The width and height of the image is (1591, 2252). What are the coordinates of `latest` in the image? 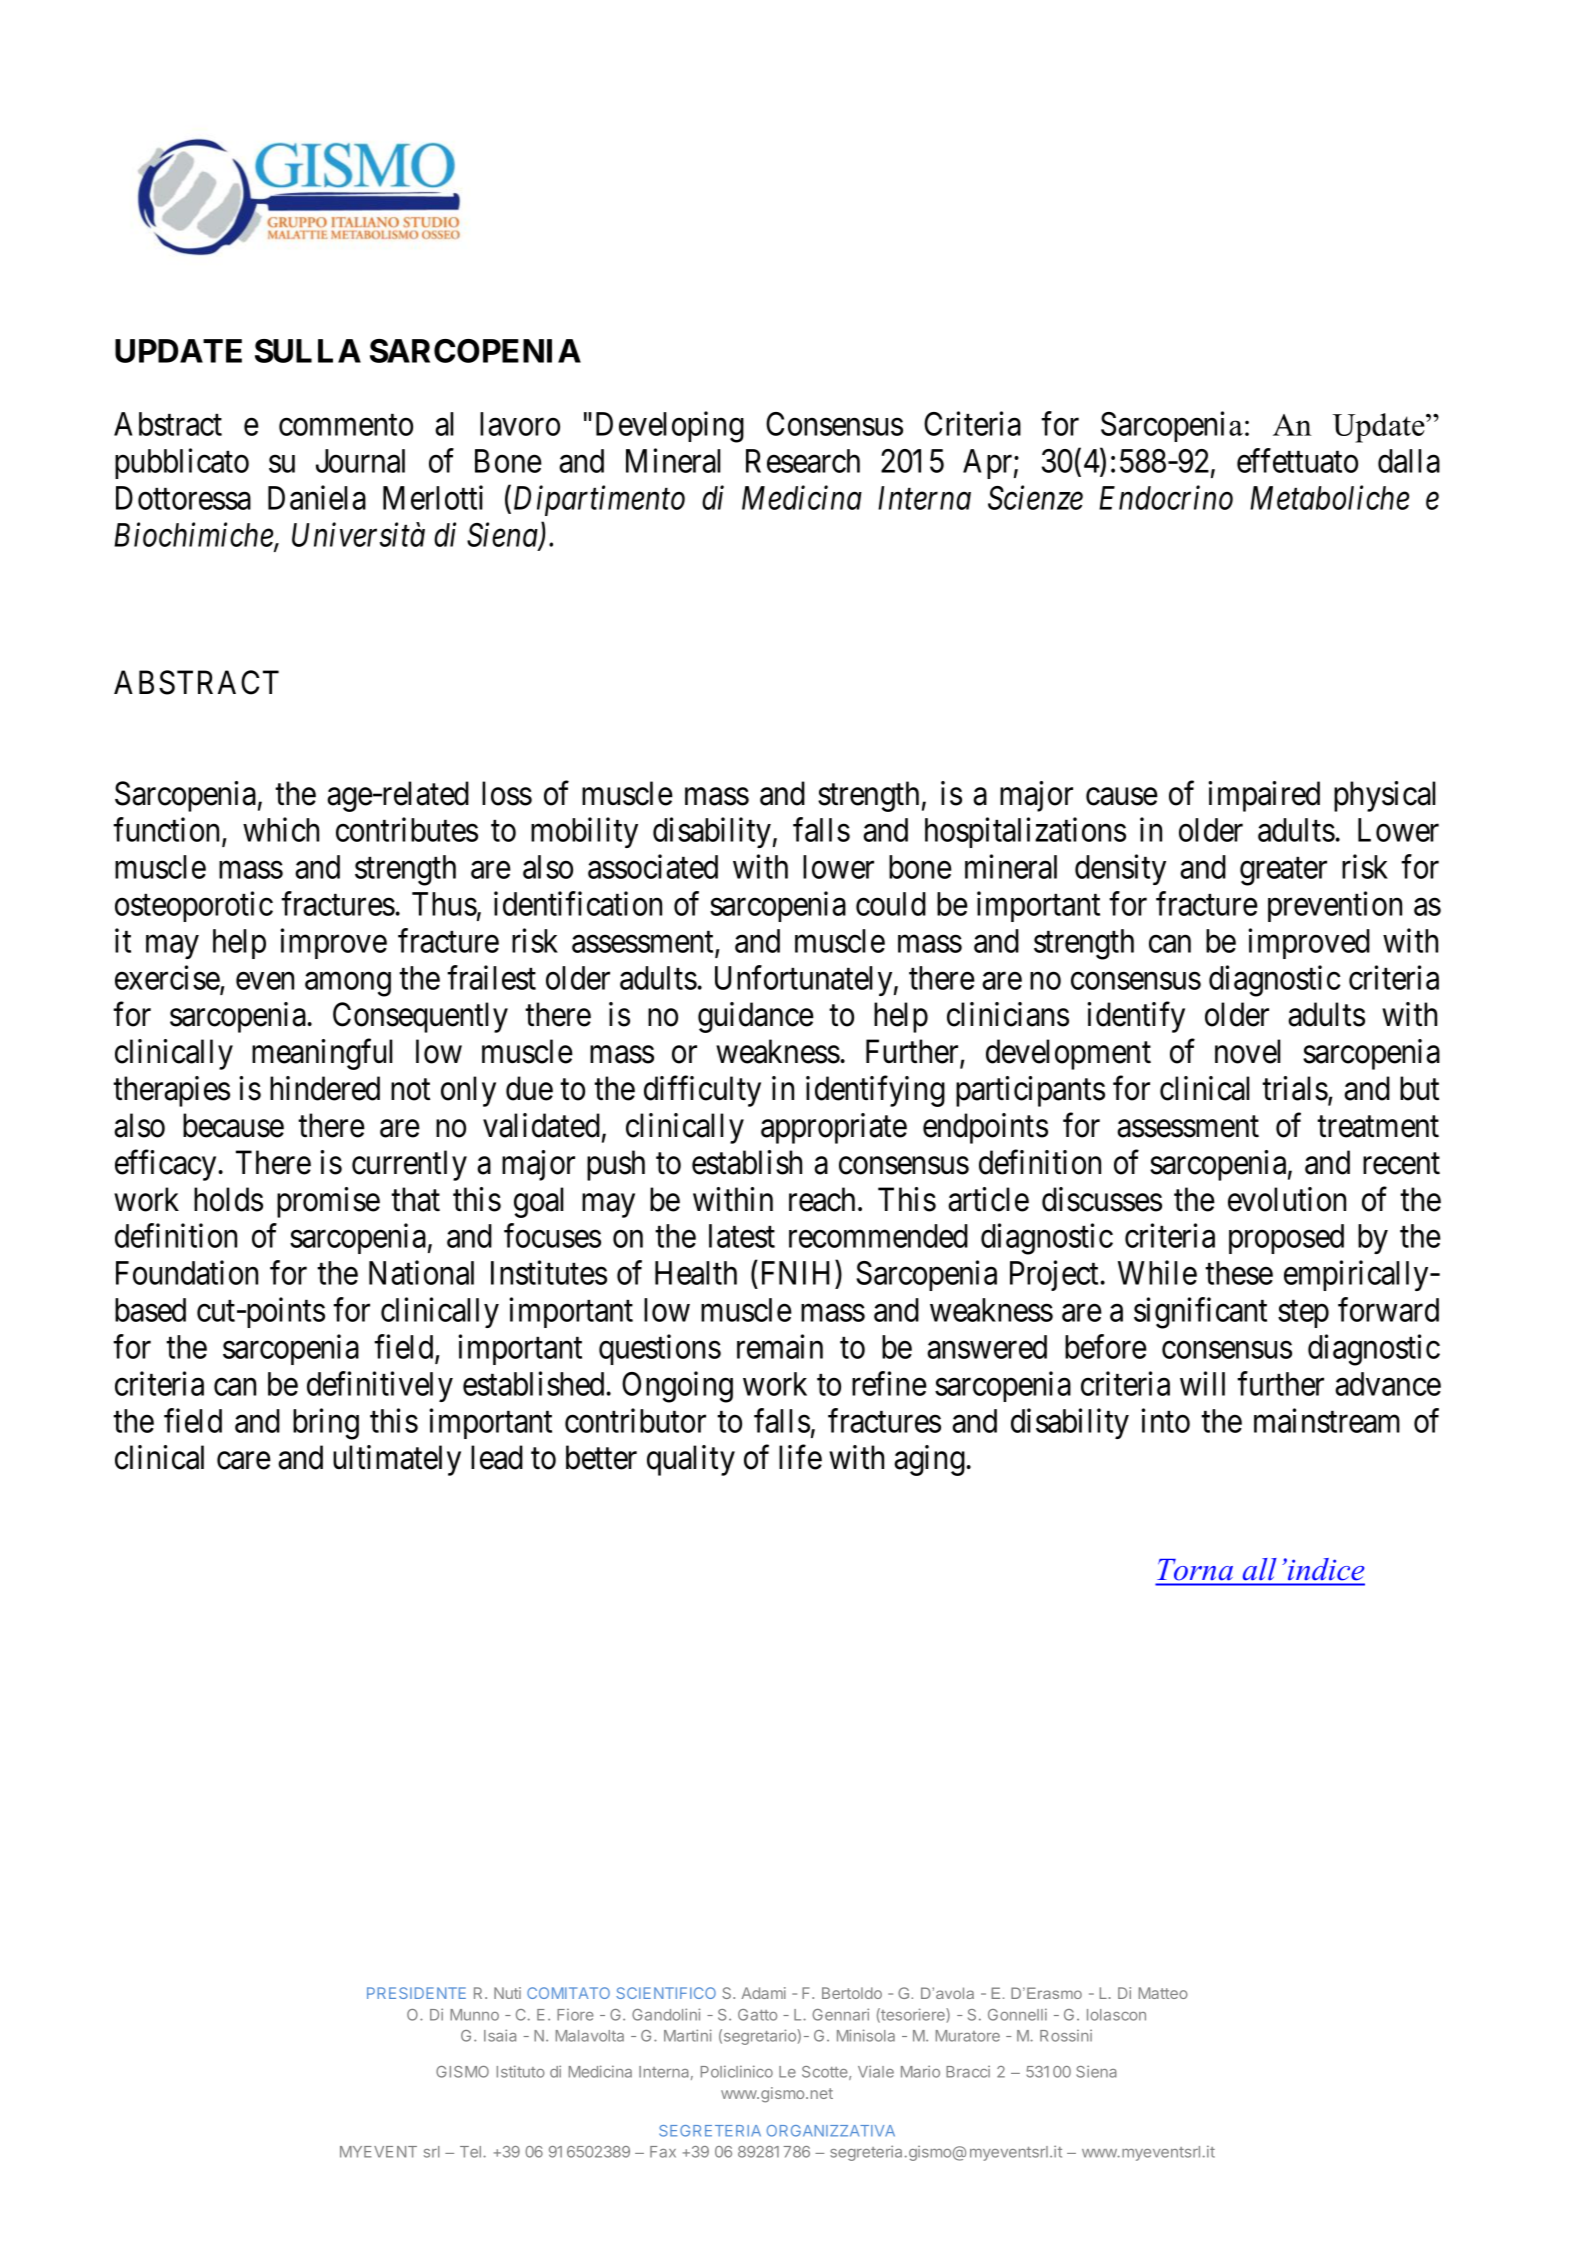 It's located at (742, 1236).
